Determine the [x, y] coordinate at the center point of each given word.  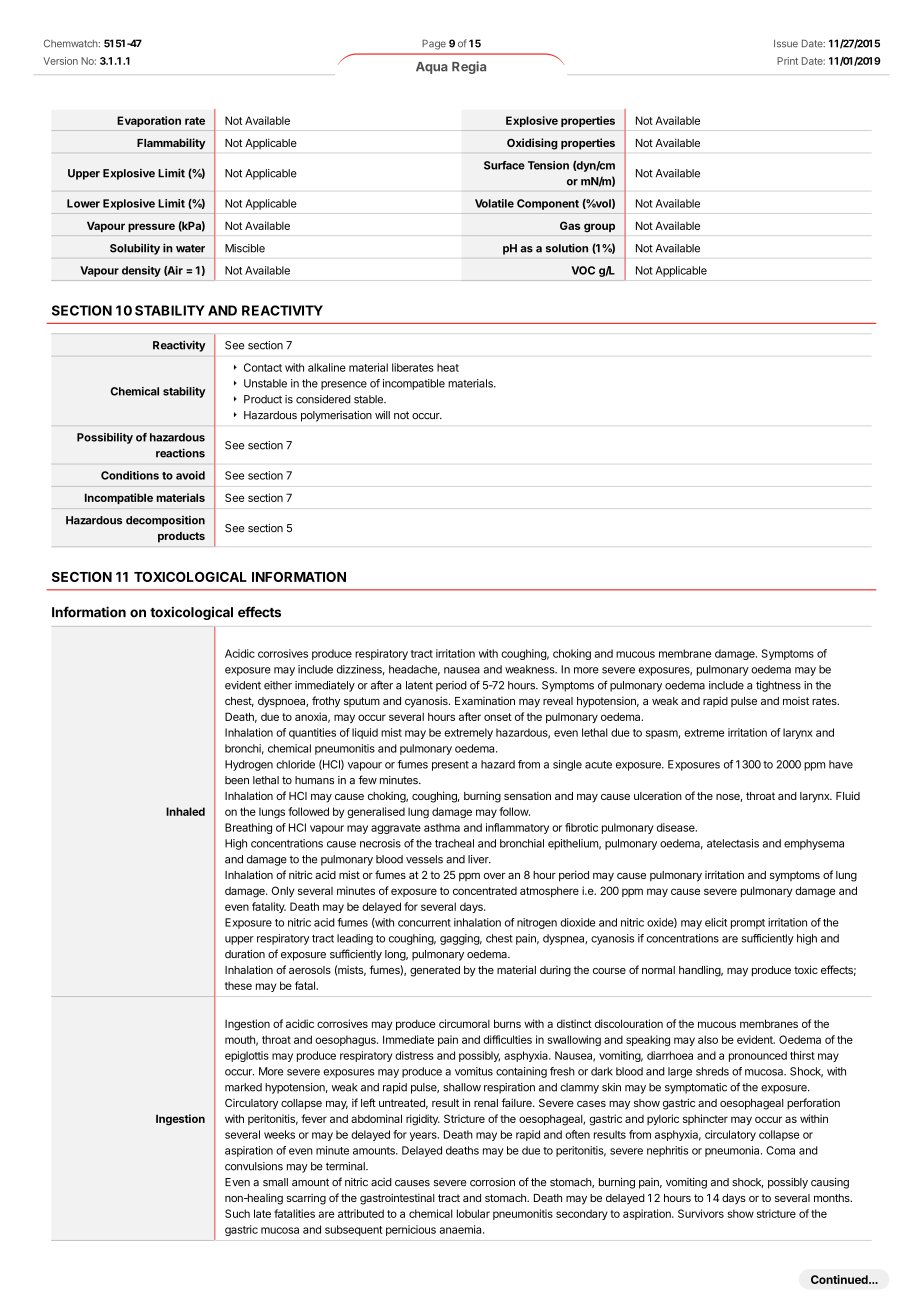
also [708, 1039]
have [841, 764]
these [238, 985]
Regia [469, 67]
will [382, 415]
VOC [583, 270]
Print [787, 61]
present [450, 766]
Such [237, 1213]
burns [507, 1023]
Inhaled [185, 811]
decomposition [165, 521]
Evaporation [149, 121]
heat [448, 367]
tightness [778, 686]
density [141, 271]
